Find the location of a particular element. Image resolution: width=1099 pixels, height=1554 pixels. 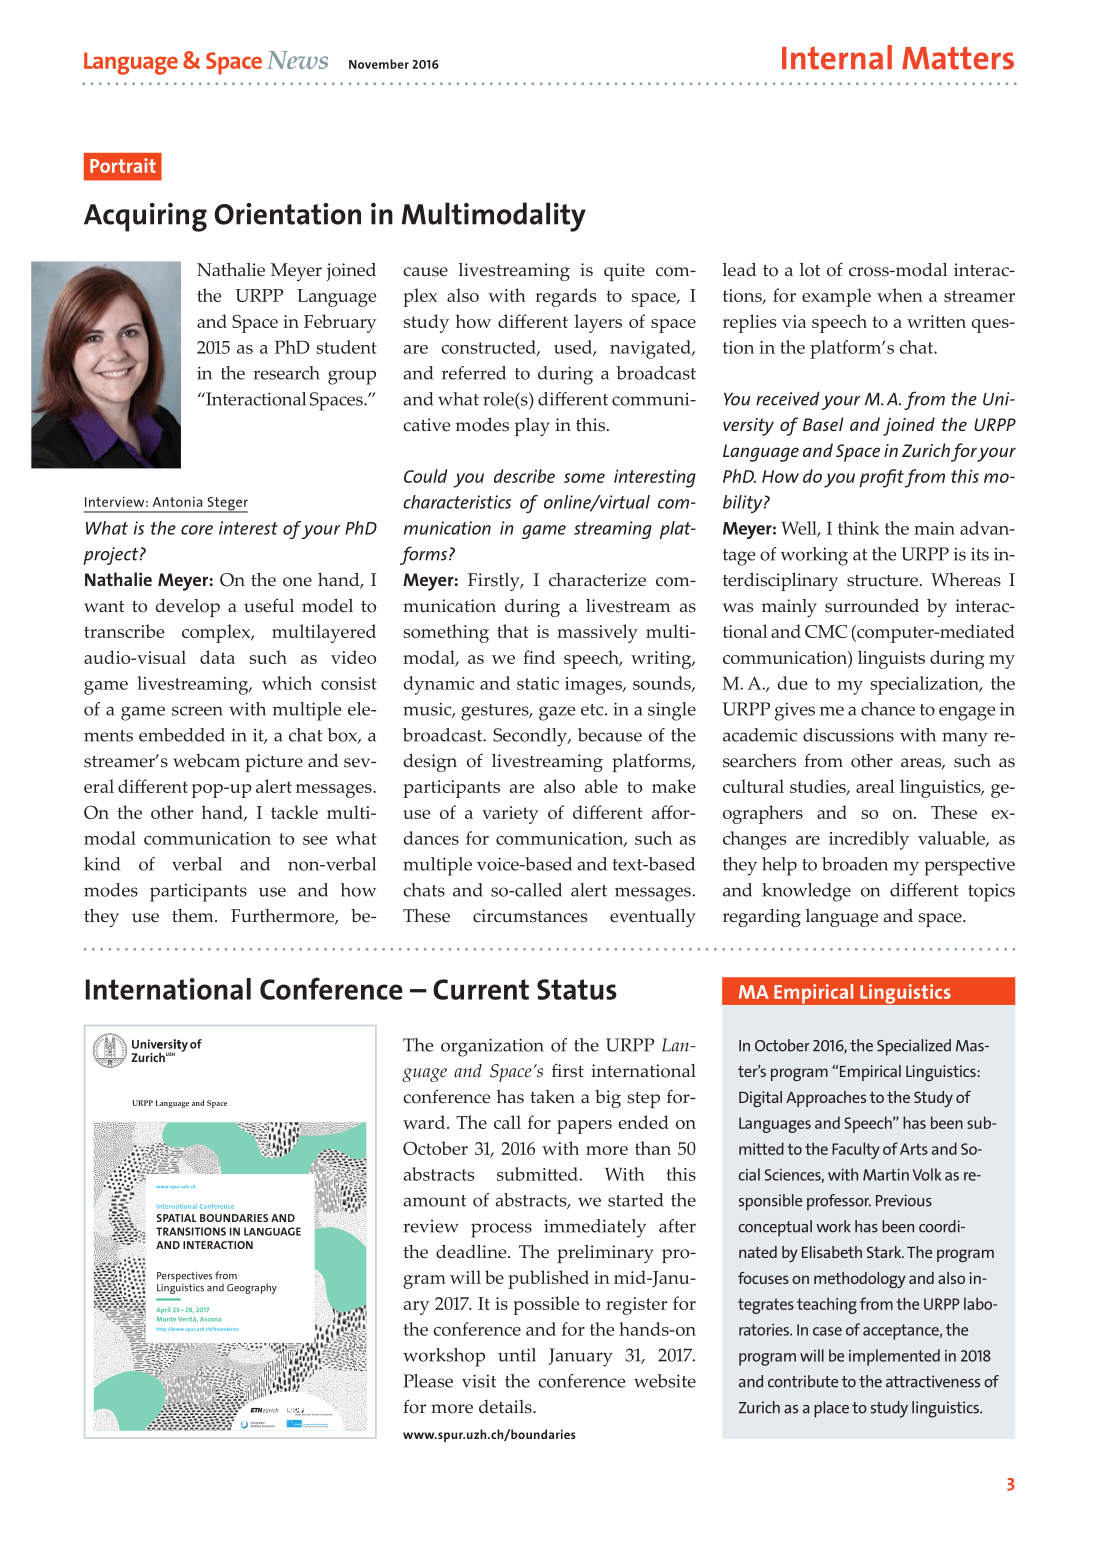

November is located at coordinates (379, 64).
